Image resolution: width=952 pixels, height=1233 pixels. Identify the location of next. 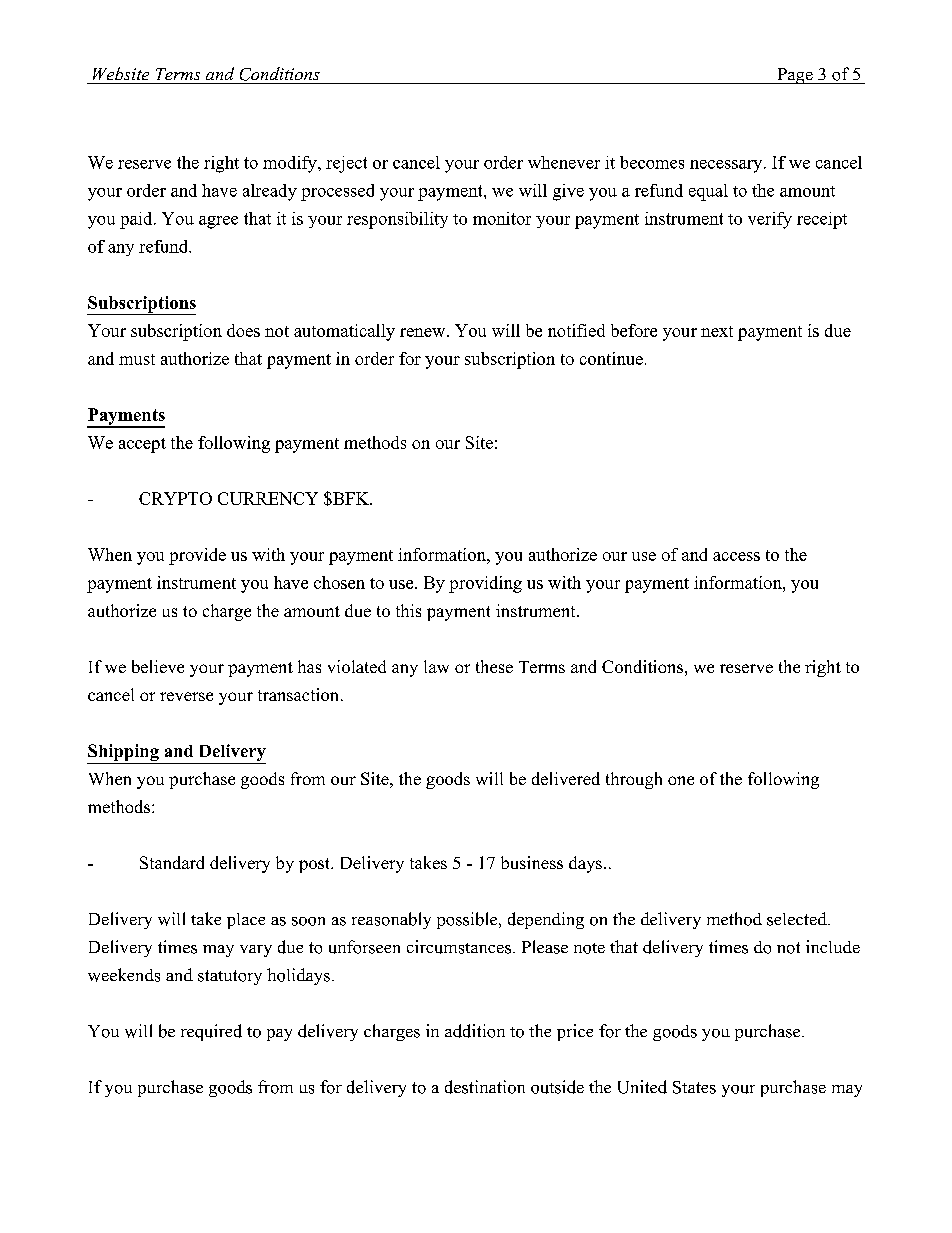
(717, 331).
